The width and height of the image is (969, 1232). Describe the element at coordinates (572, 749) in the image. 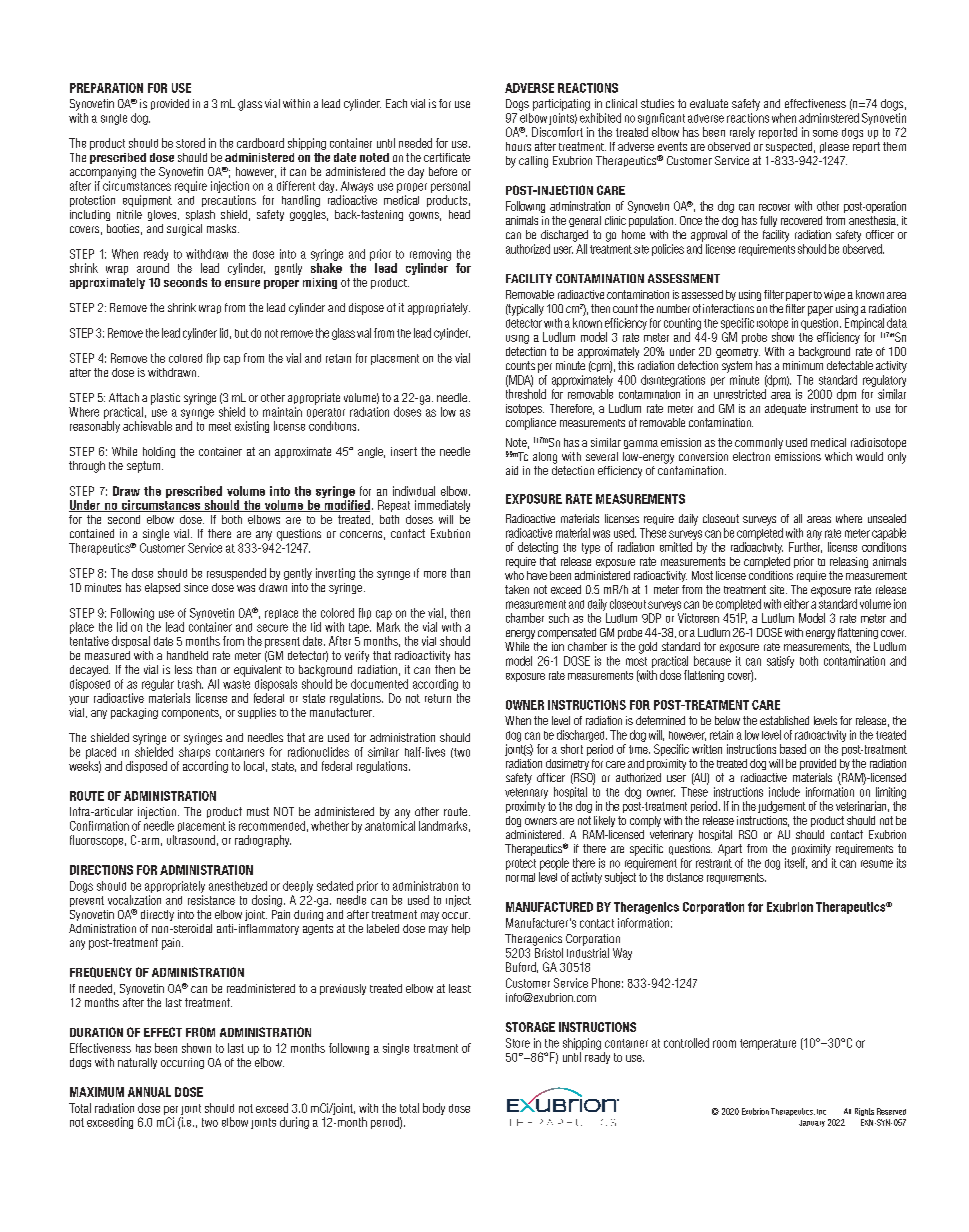

I see `short` at that location.
